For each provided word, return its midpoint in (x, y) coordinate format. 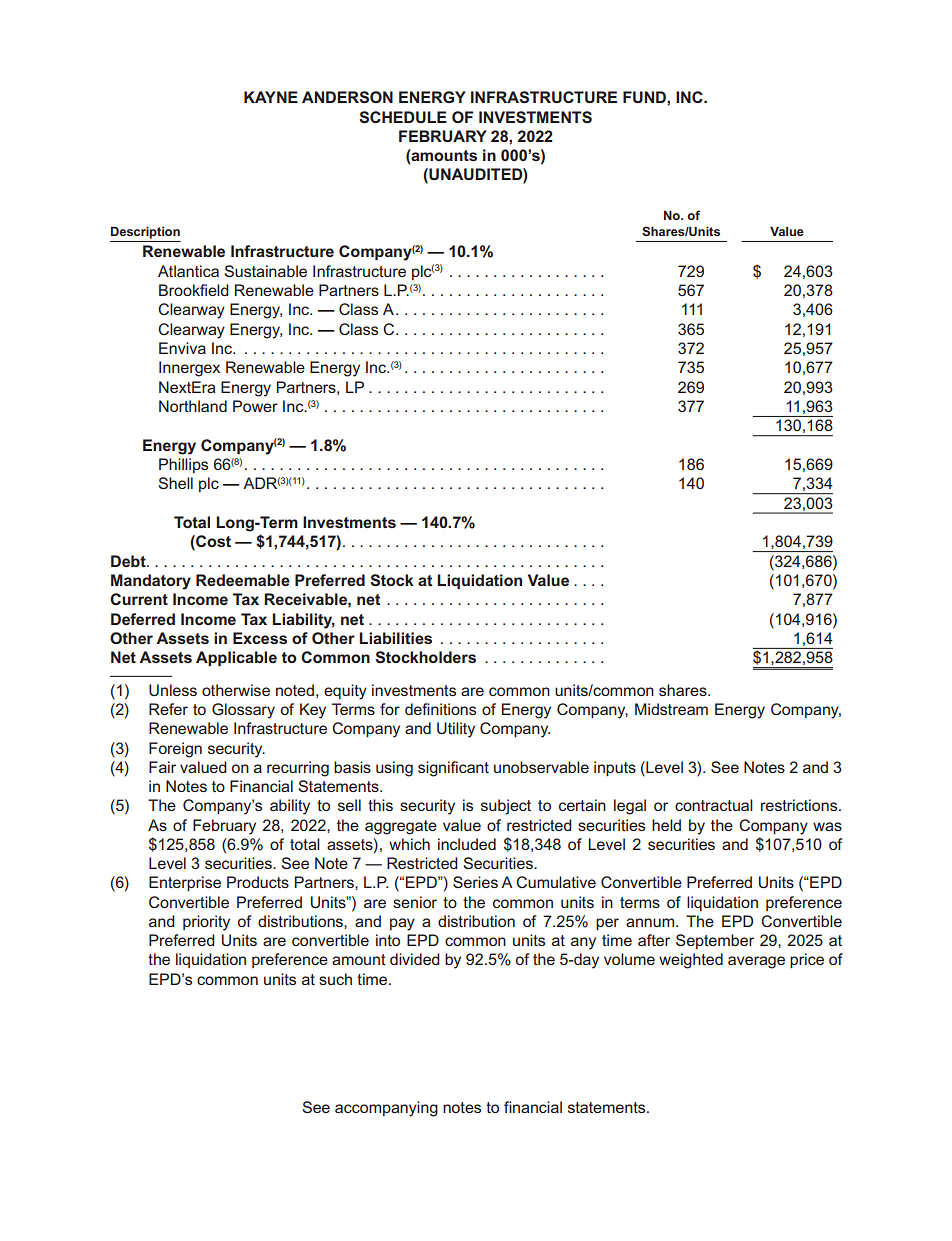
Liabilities (395, 638)
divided (415, 959)
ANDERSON (347, 97)
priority (206, 923)
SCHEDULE (403, 117)
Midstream (671, 709)
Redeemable (243, 580)
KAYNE (271, 97)
